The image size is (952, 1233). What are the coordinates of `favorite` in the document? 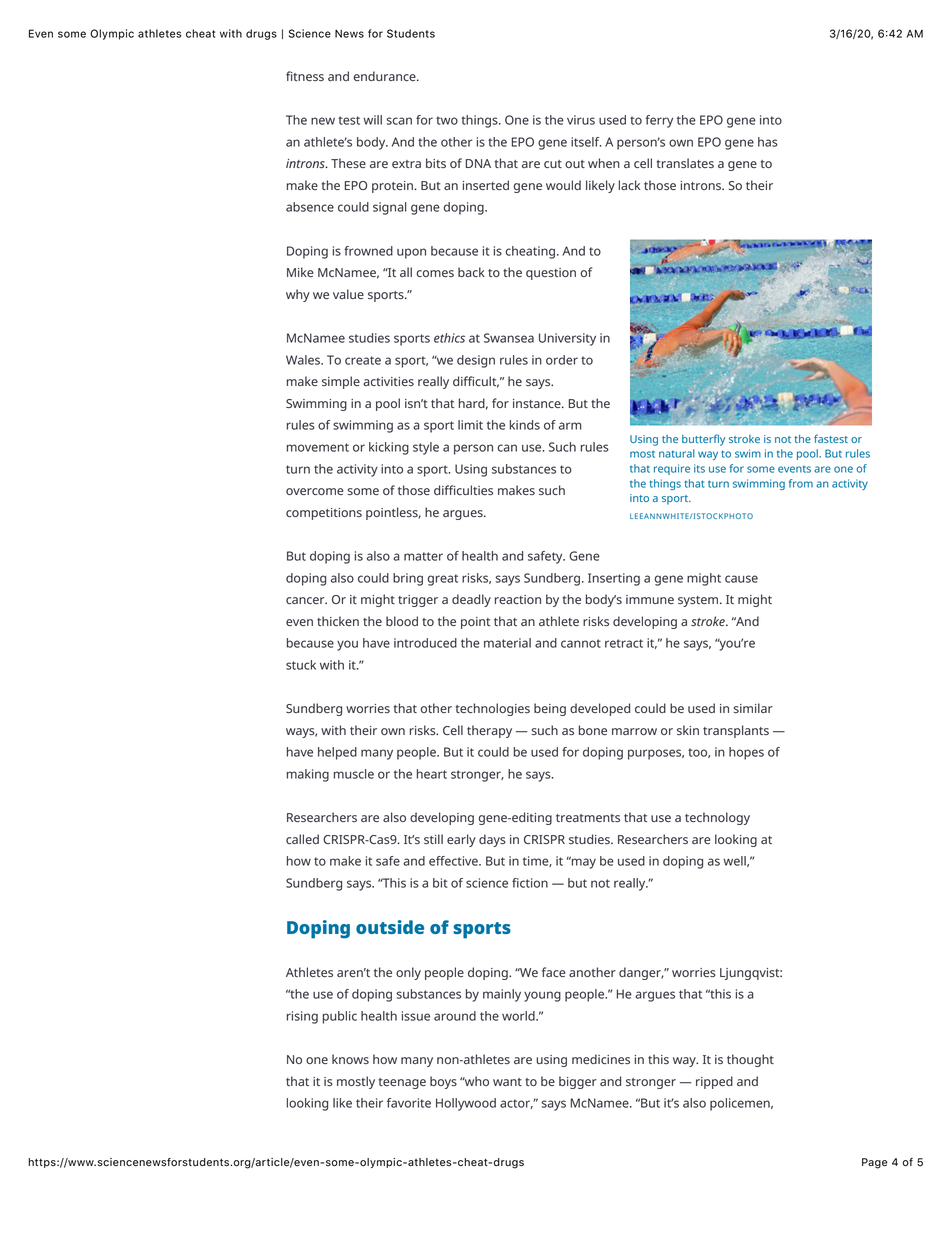 It's located at (409, 1103).
